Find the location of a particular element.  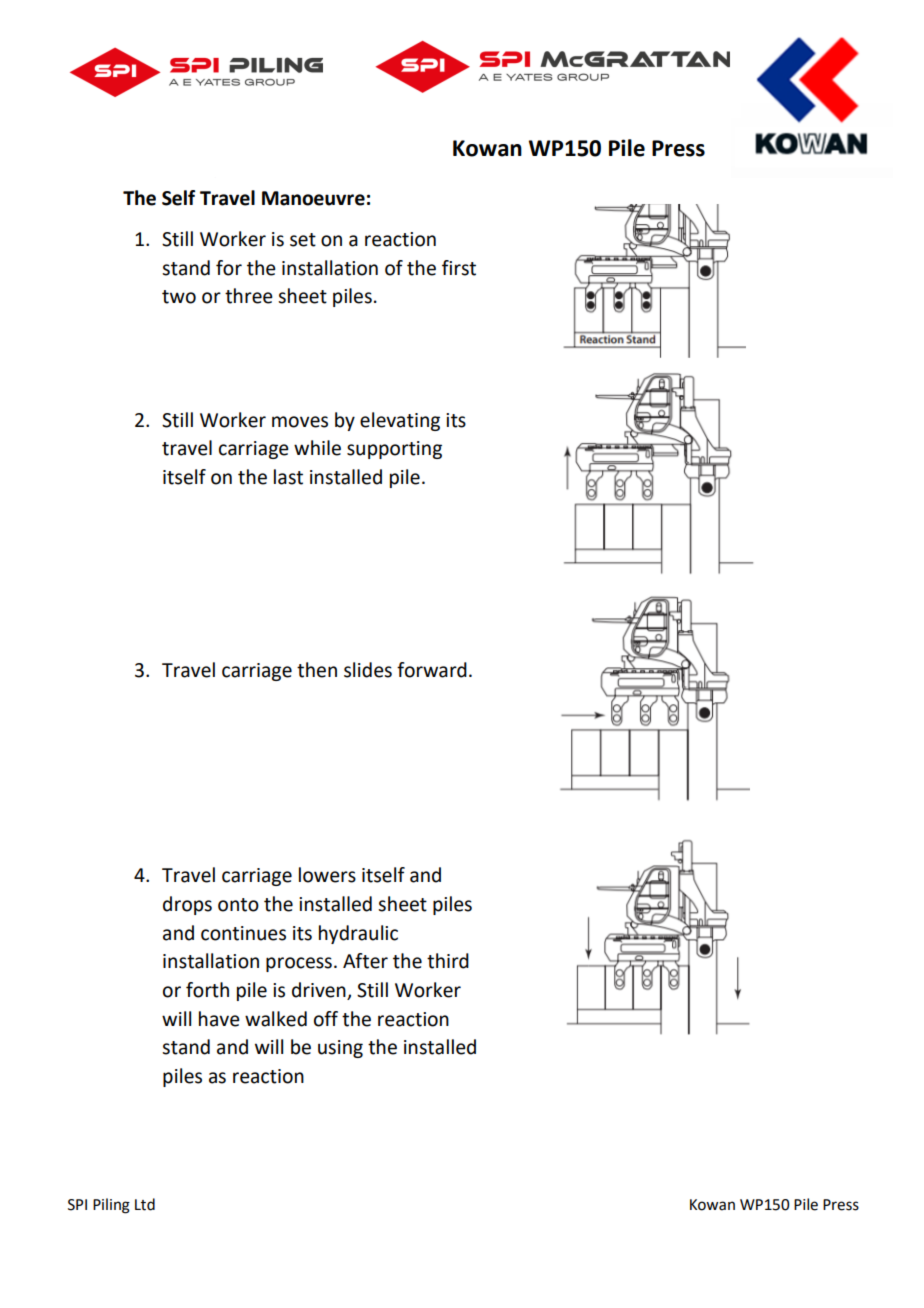

set is located at coordinates (303, 240).
